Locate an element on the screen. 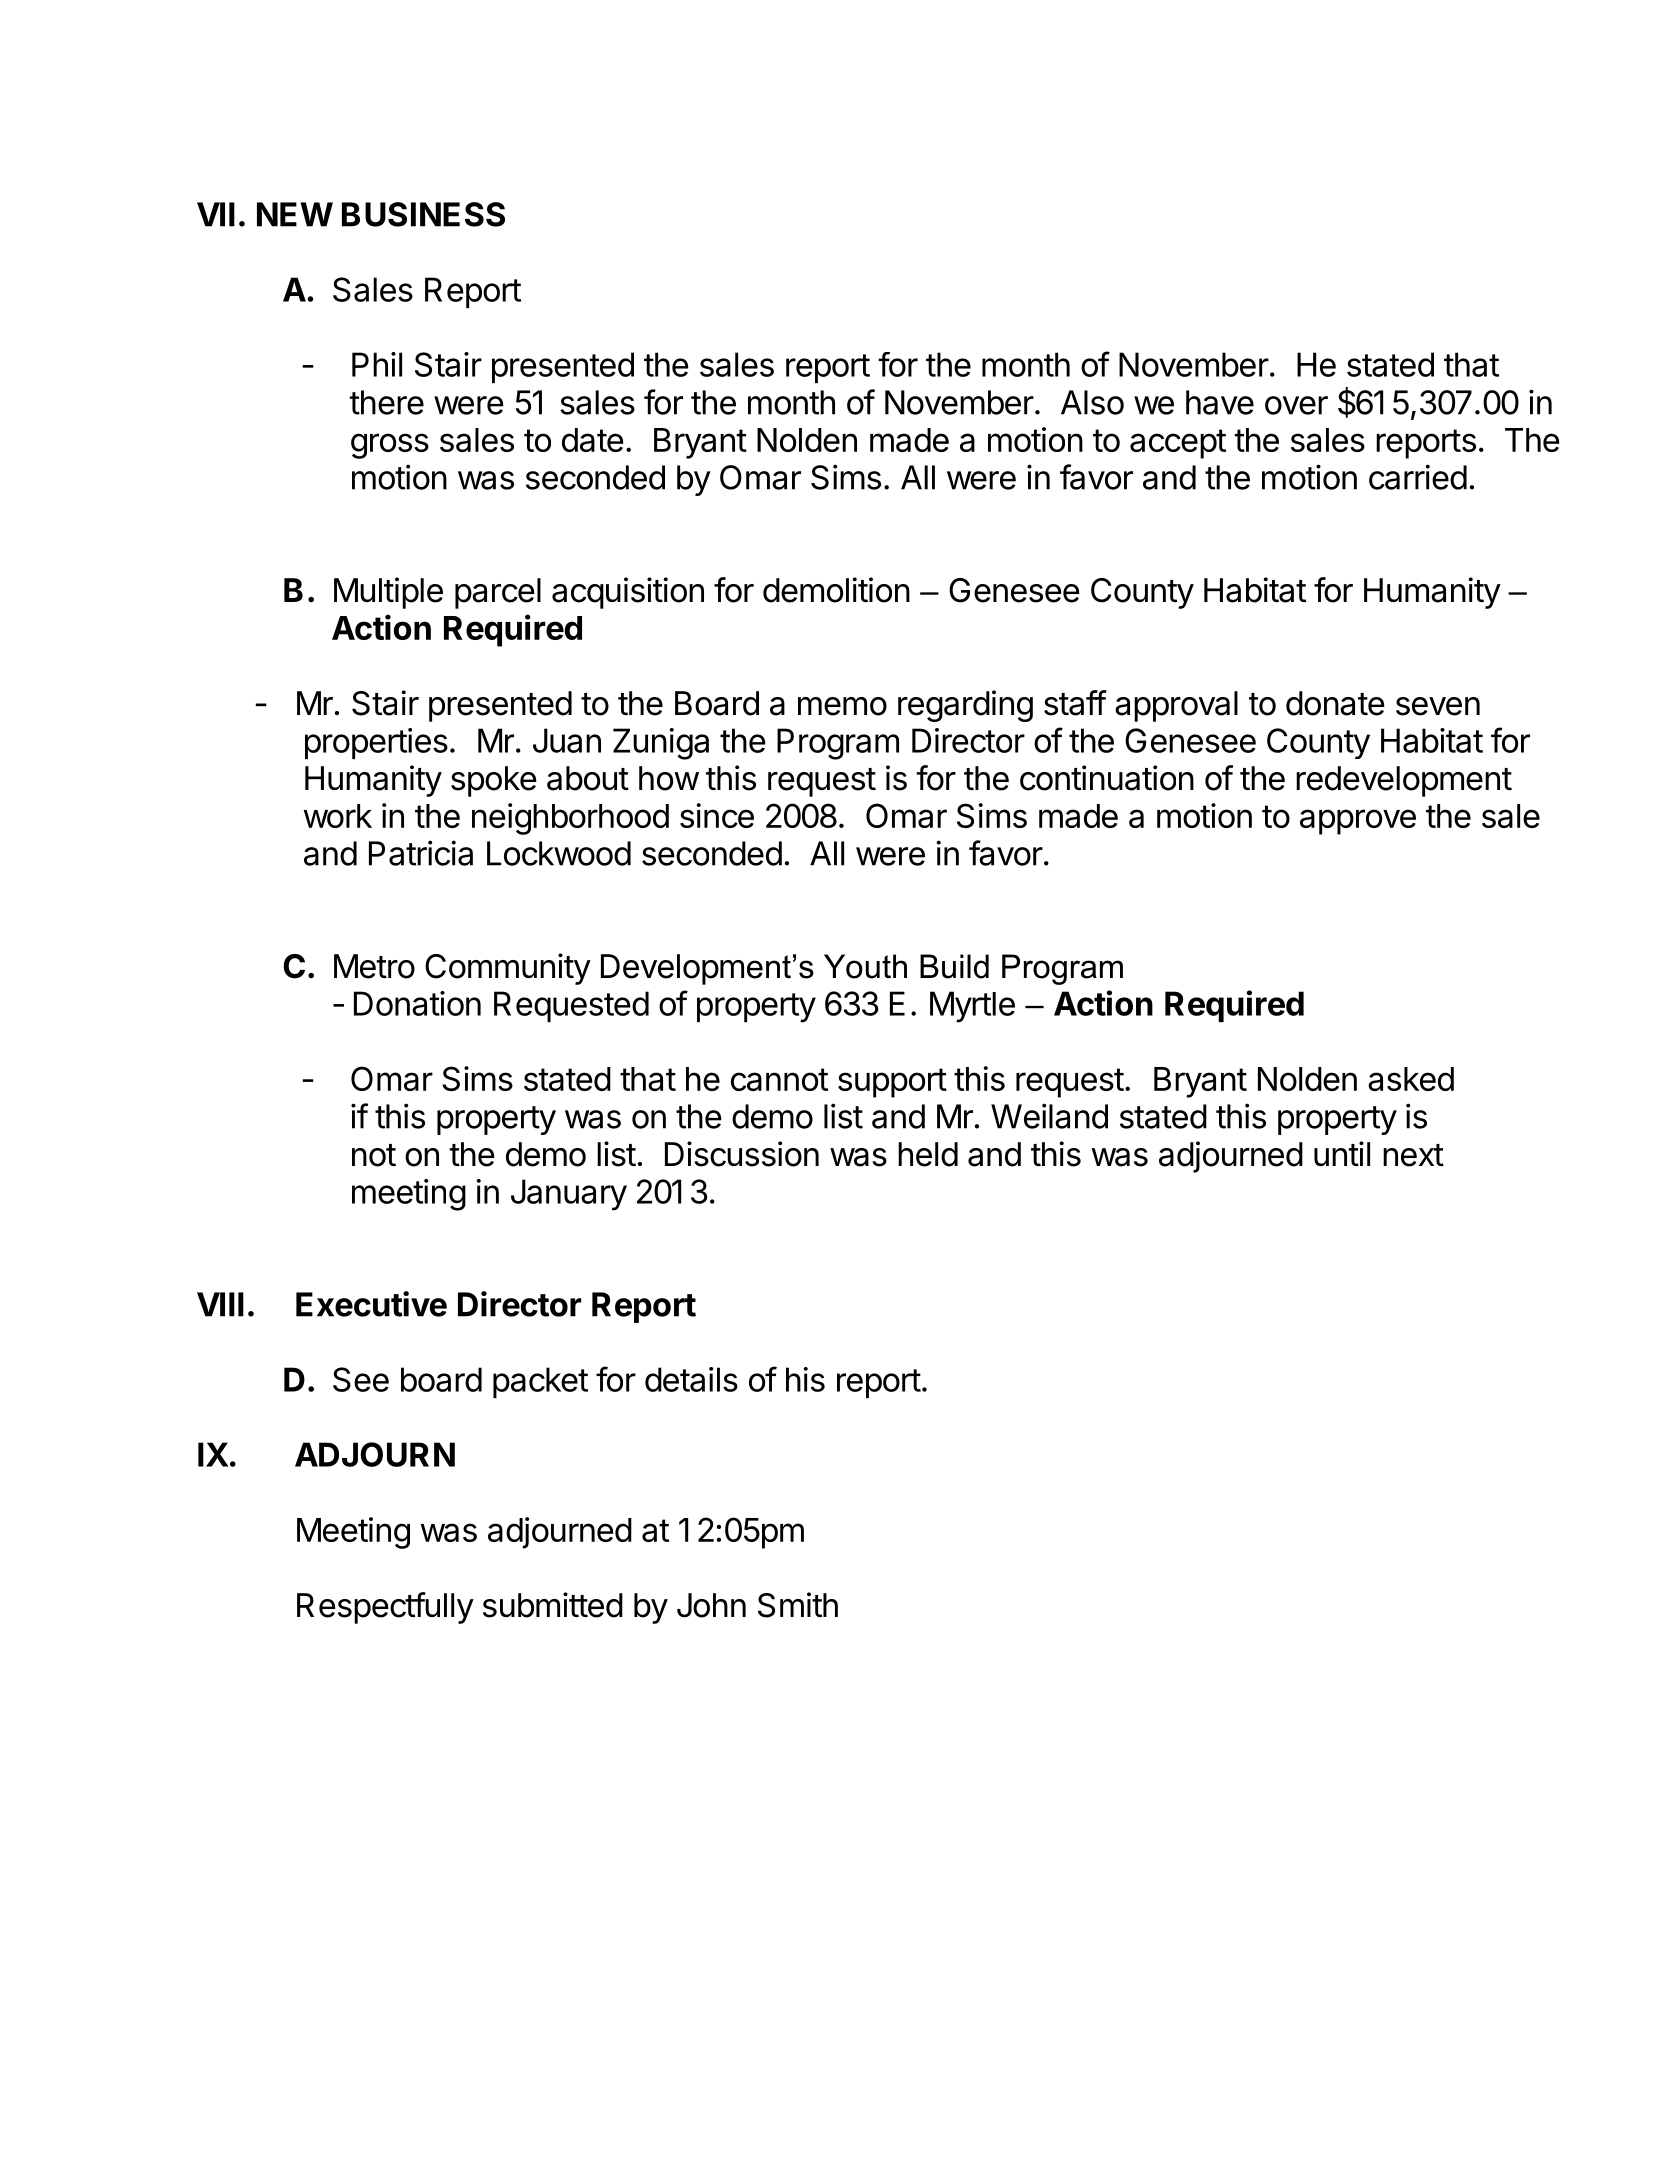  approve is located at coordinates (1358, 822).
